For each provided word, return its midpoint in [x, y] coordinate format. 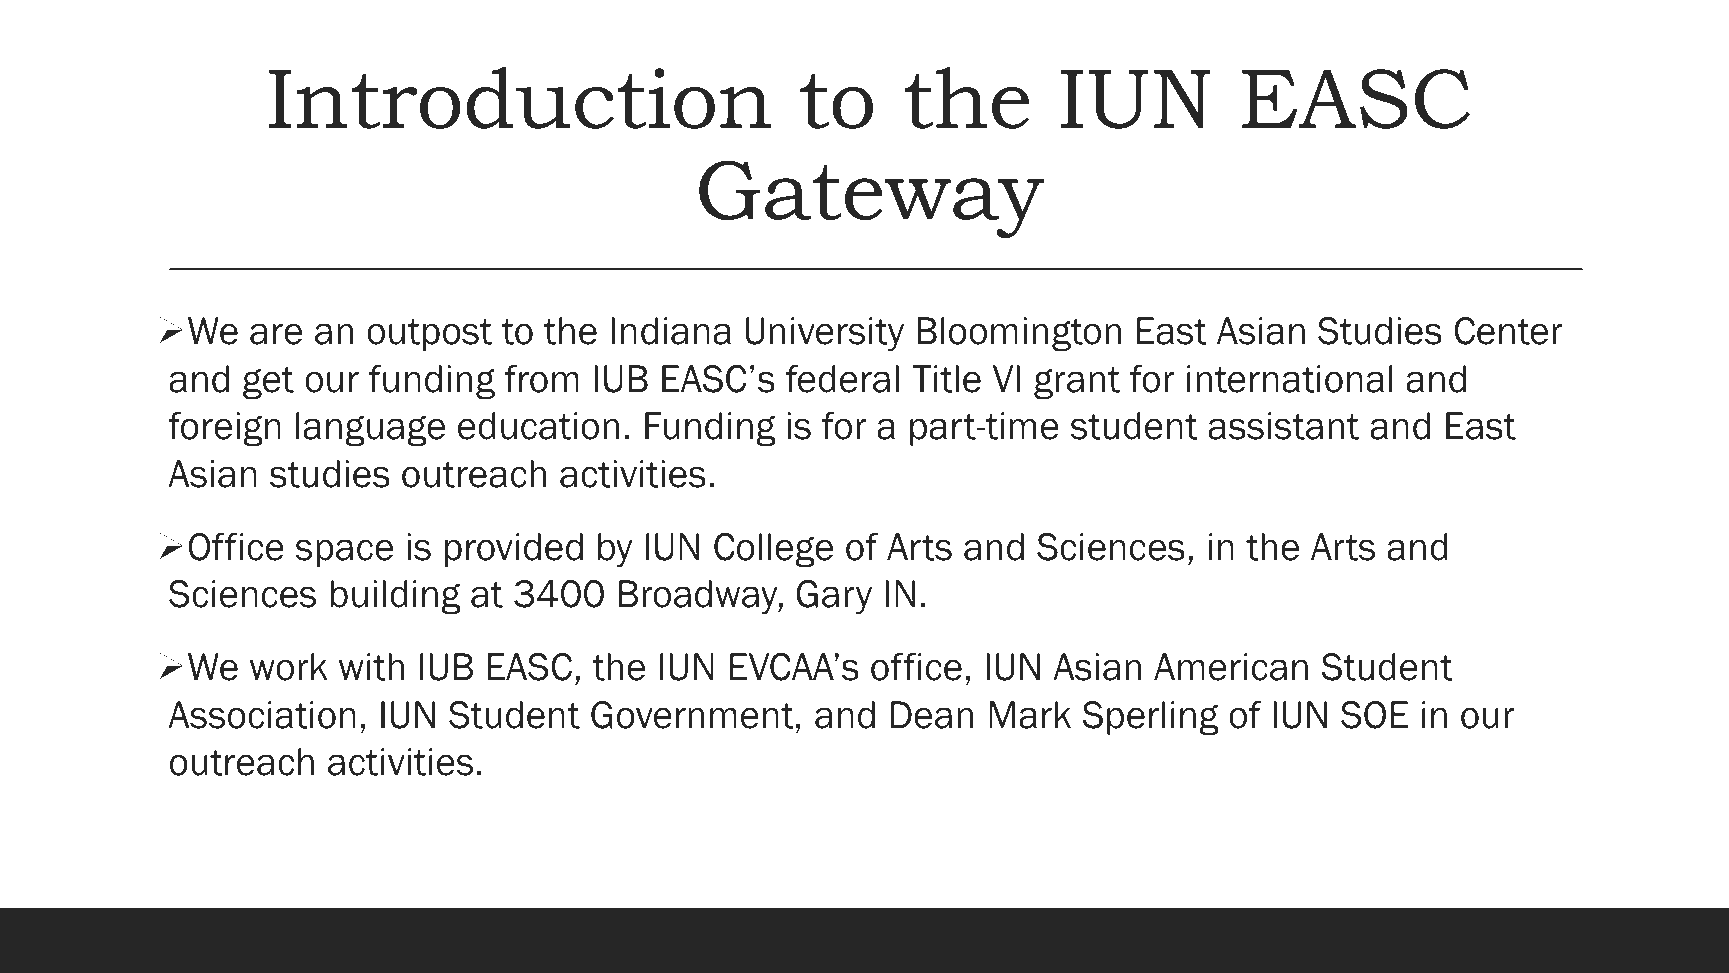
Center [1508, 331]
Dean [932, 715]
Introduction [520, 98]
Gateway [872, 199]
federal [842, 379]
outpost [429, 335]
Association [262, 715]
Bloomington [1019, 334]
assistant [1283, 426]
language [370, 429]
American [1231, 667]
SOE [1374, 715]
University [825, 334]
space [344, 553]
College [773, 550]
